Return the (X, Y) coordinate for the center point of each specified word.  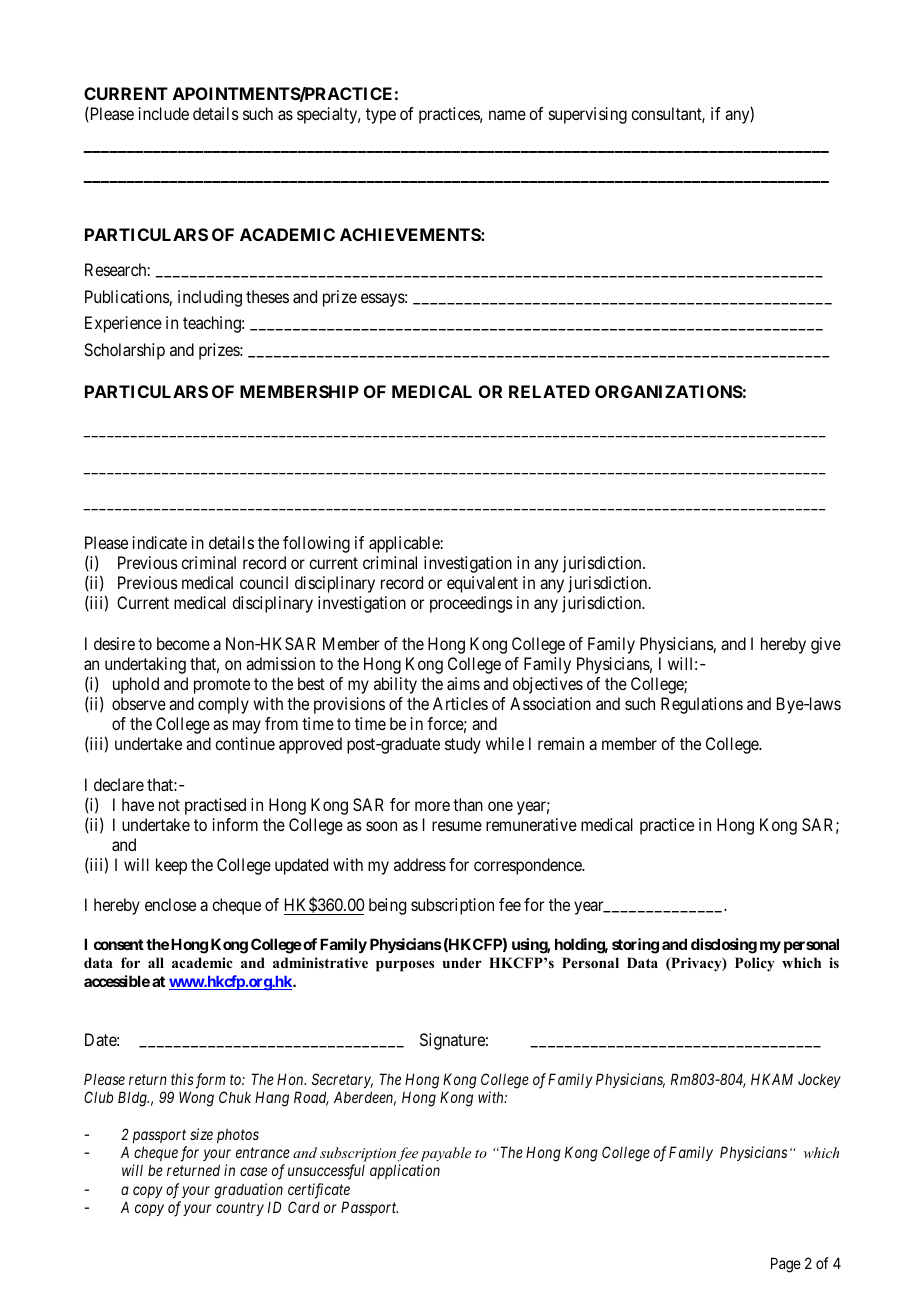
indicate (160, 542)
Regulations (702, 705)
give (826, 645)
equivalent (482, 584)
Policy (755, 964)
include (164, 113)
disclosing (724, 946)
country (240, 1209)
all (156, 962)
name (507, 115)
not (169, 805)
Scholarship (124, 351)
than (468, 804)
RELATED (549, 391)
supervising (588, 115)
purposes (405, 966)
